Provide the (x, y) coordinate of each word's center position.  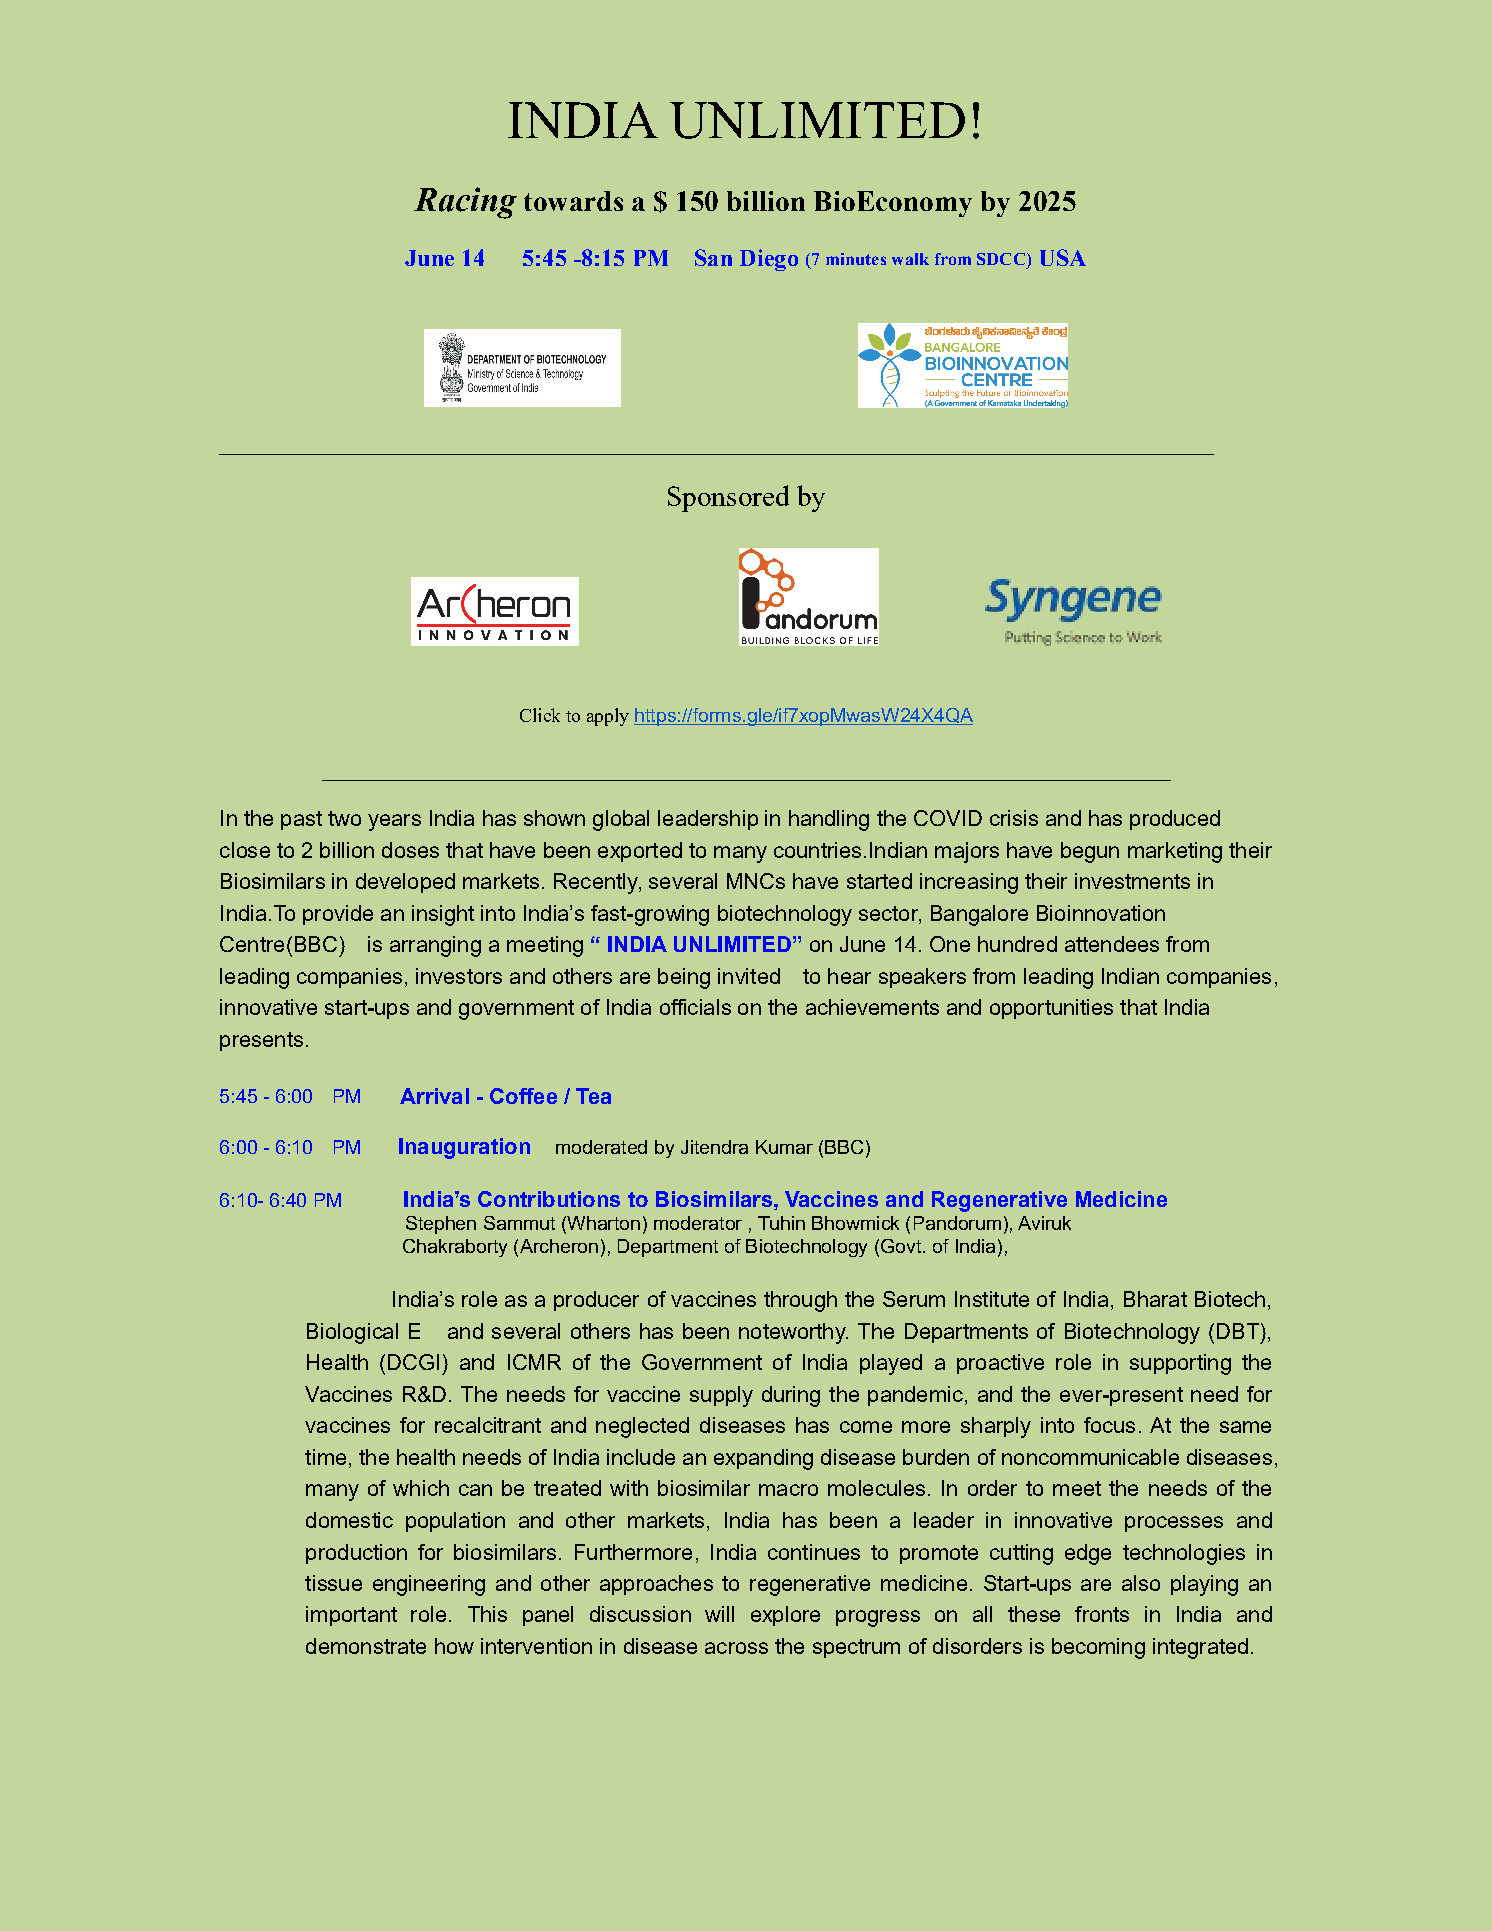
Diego (769, 260)
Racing (465, 203)
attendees (1112, 944)
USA (1063, 257)
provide (338, 915)
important (351, 1616)
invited (749, 976)
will (719, 1614)
